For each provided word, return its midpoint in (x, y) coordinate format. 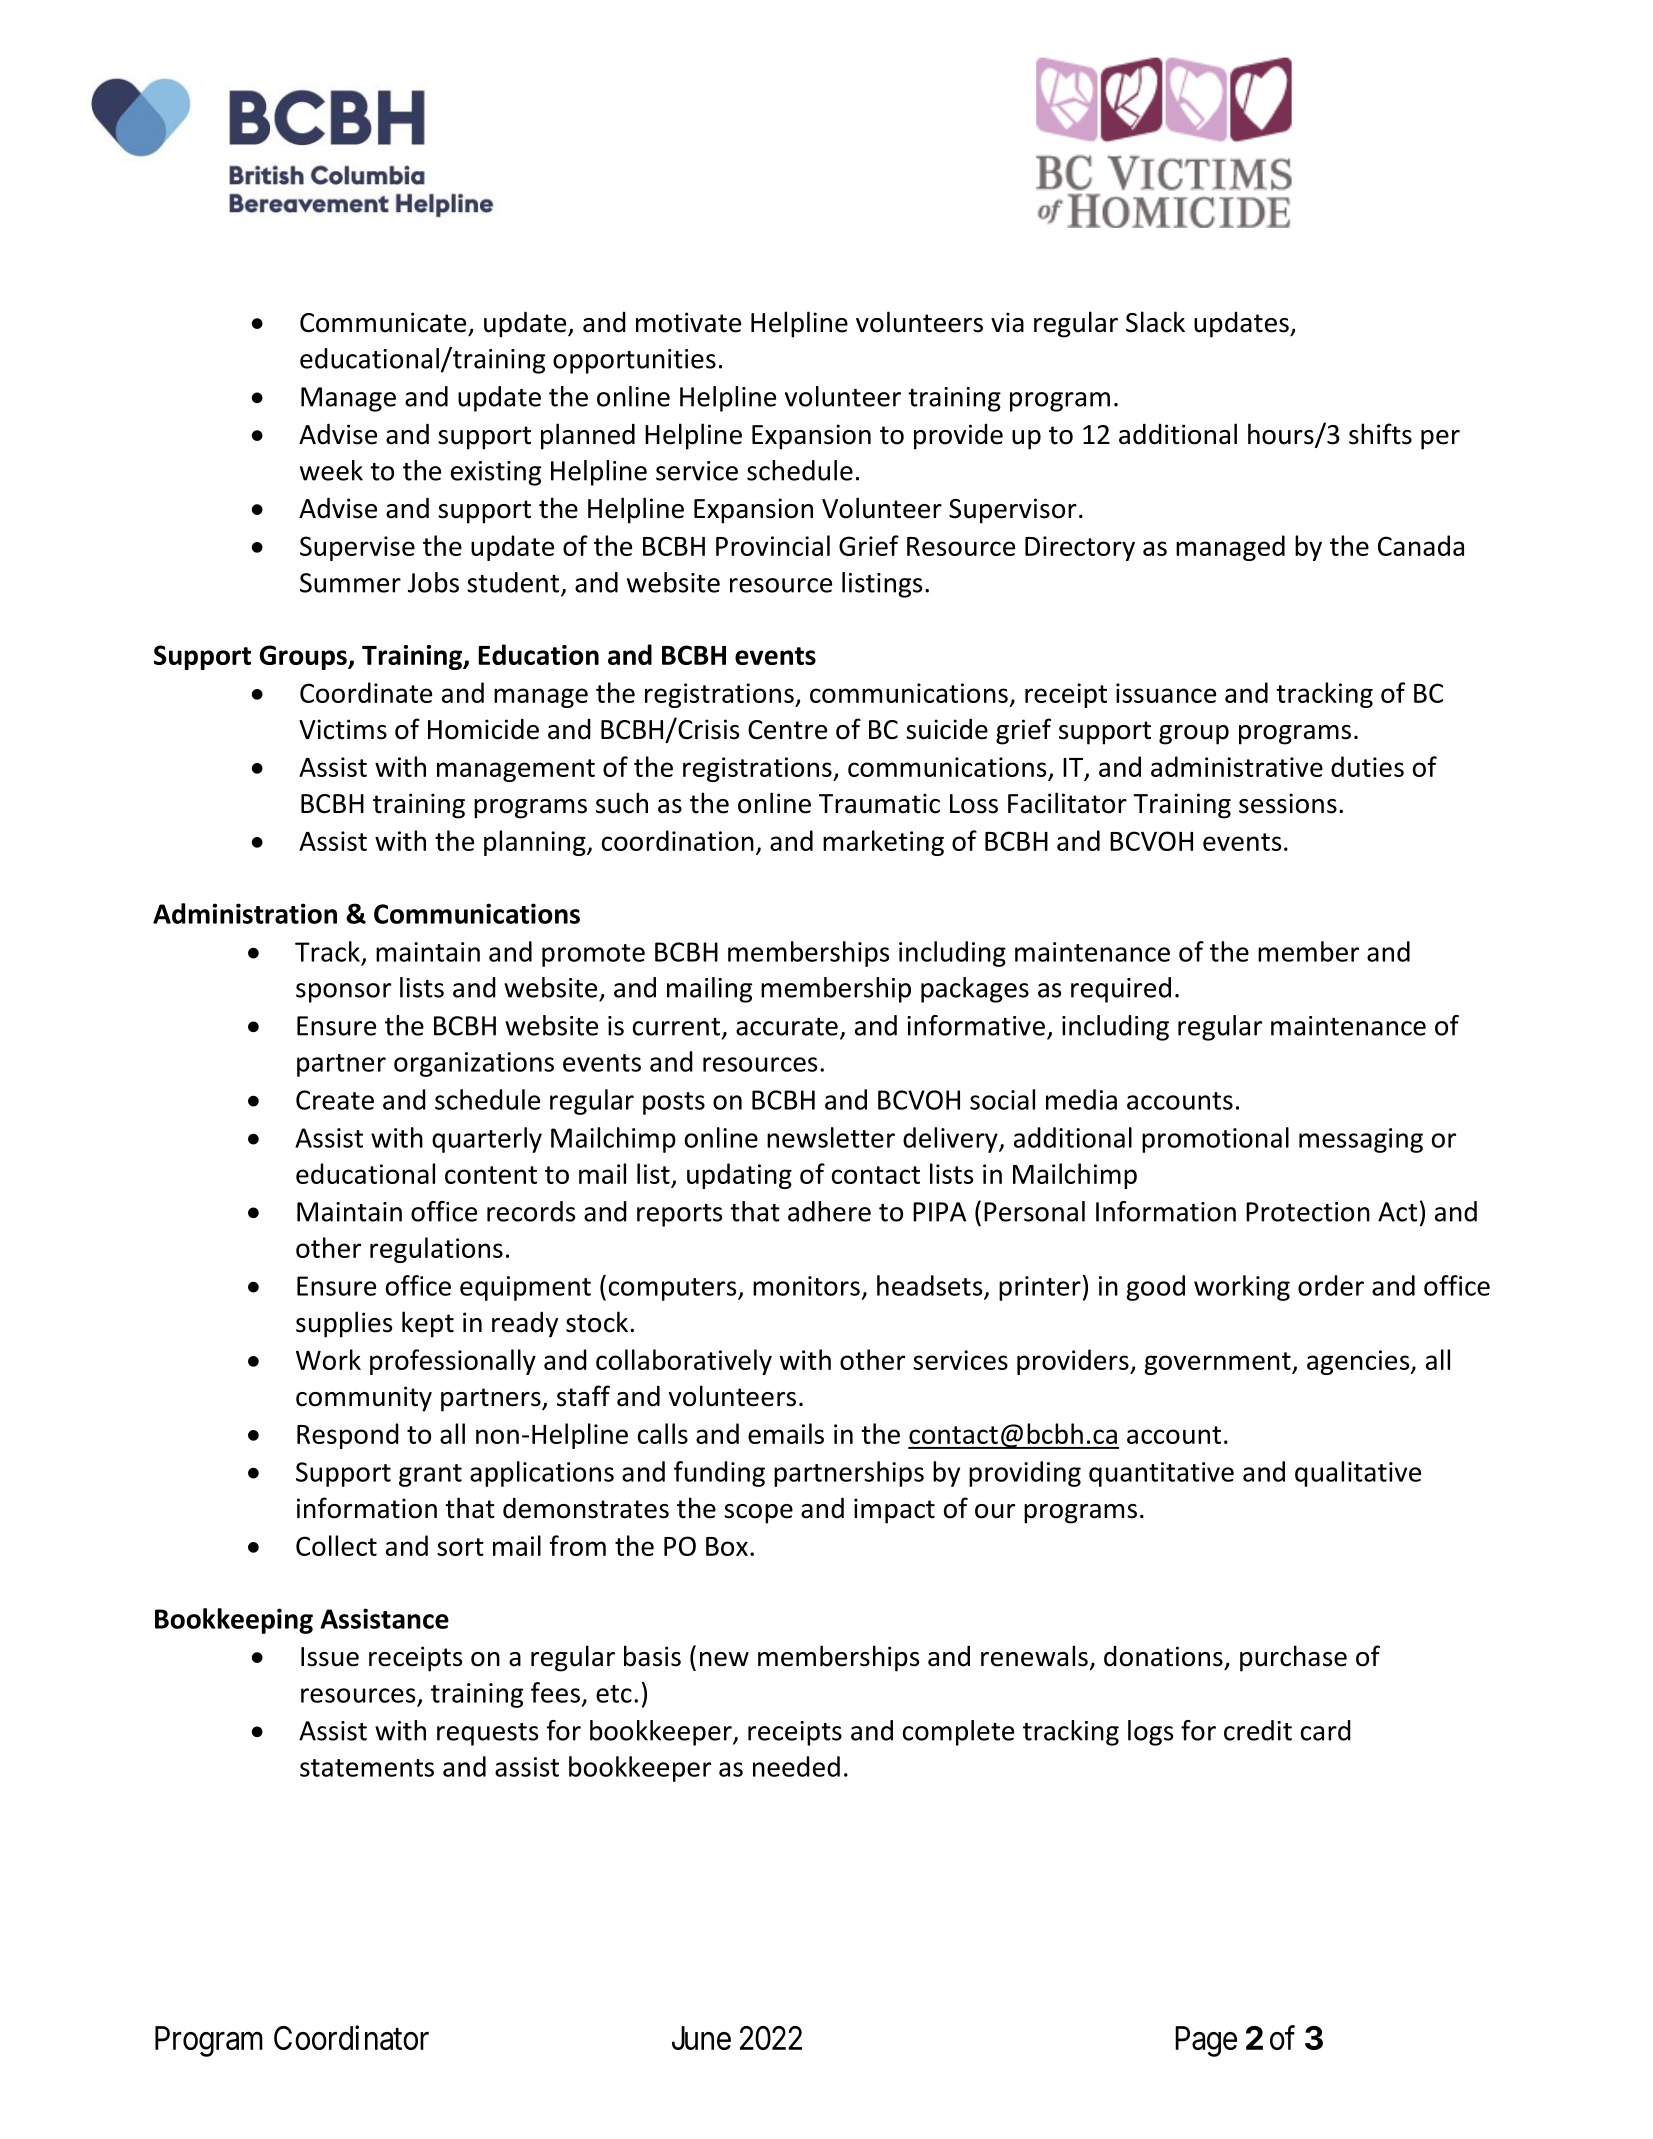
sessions (1288, 803)
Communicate (383, 322)
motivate (688, 322)
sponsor (343, 993)
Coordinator (351, 2037)
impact (894, 1511)
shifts (1380, 434)
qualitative (1358, 1474)
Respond (348, 1436)
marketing (883, 843)
